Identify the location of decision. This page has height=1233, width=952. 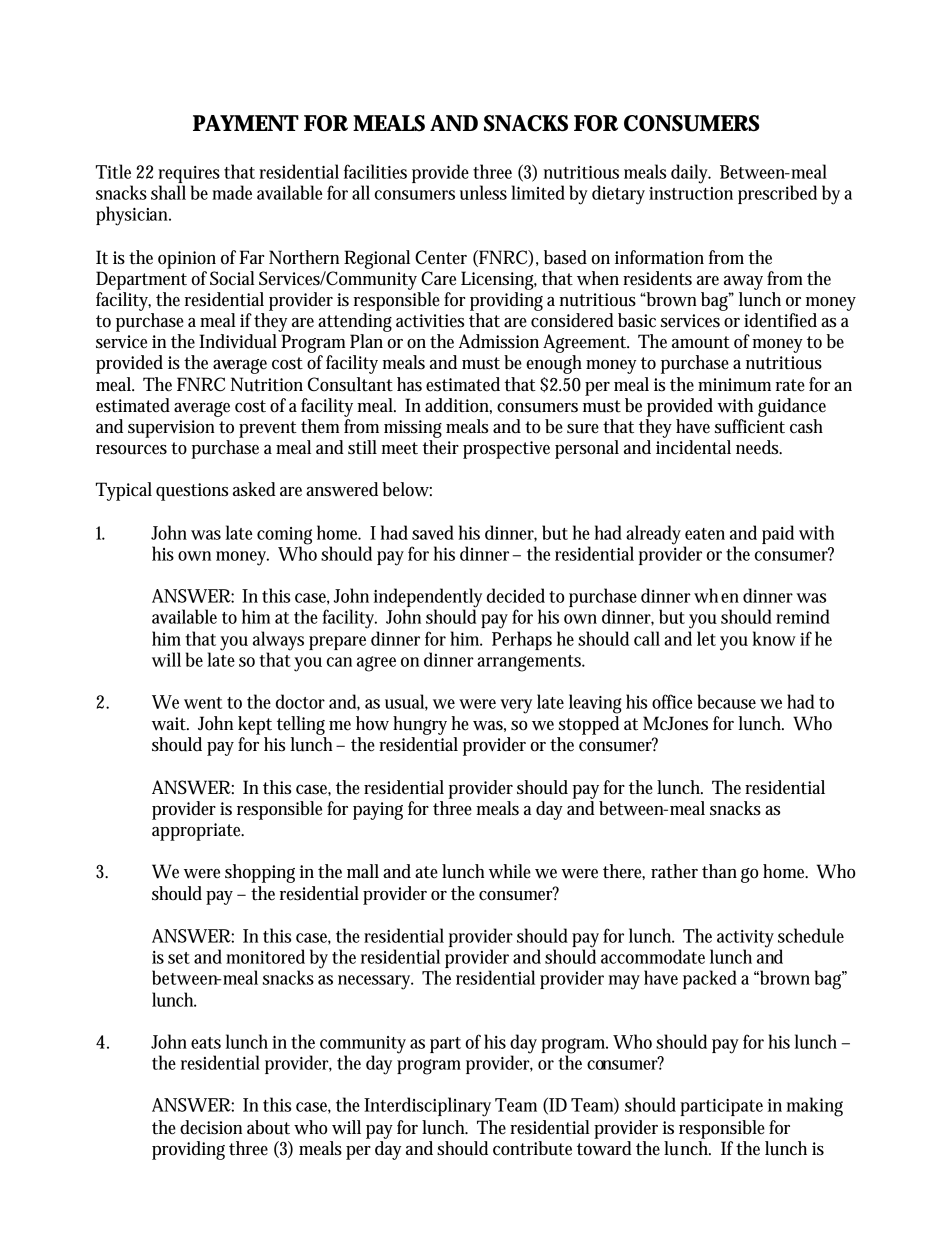
(211, 1127).
